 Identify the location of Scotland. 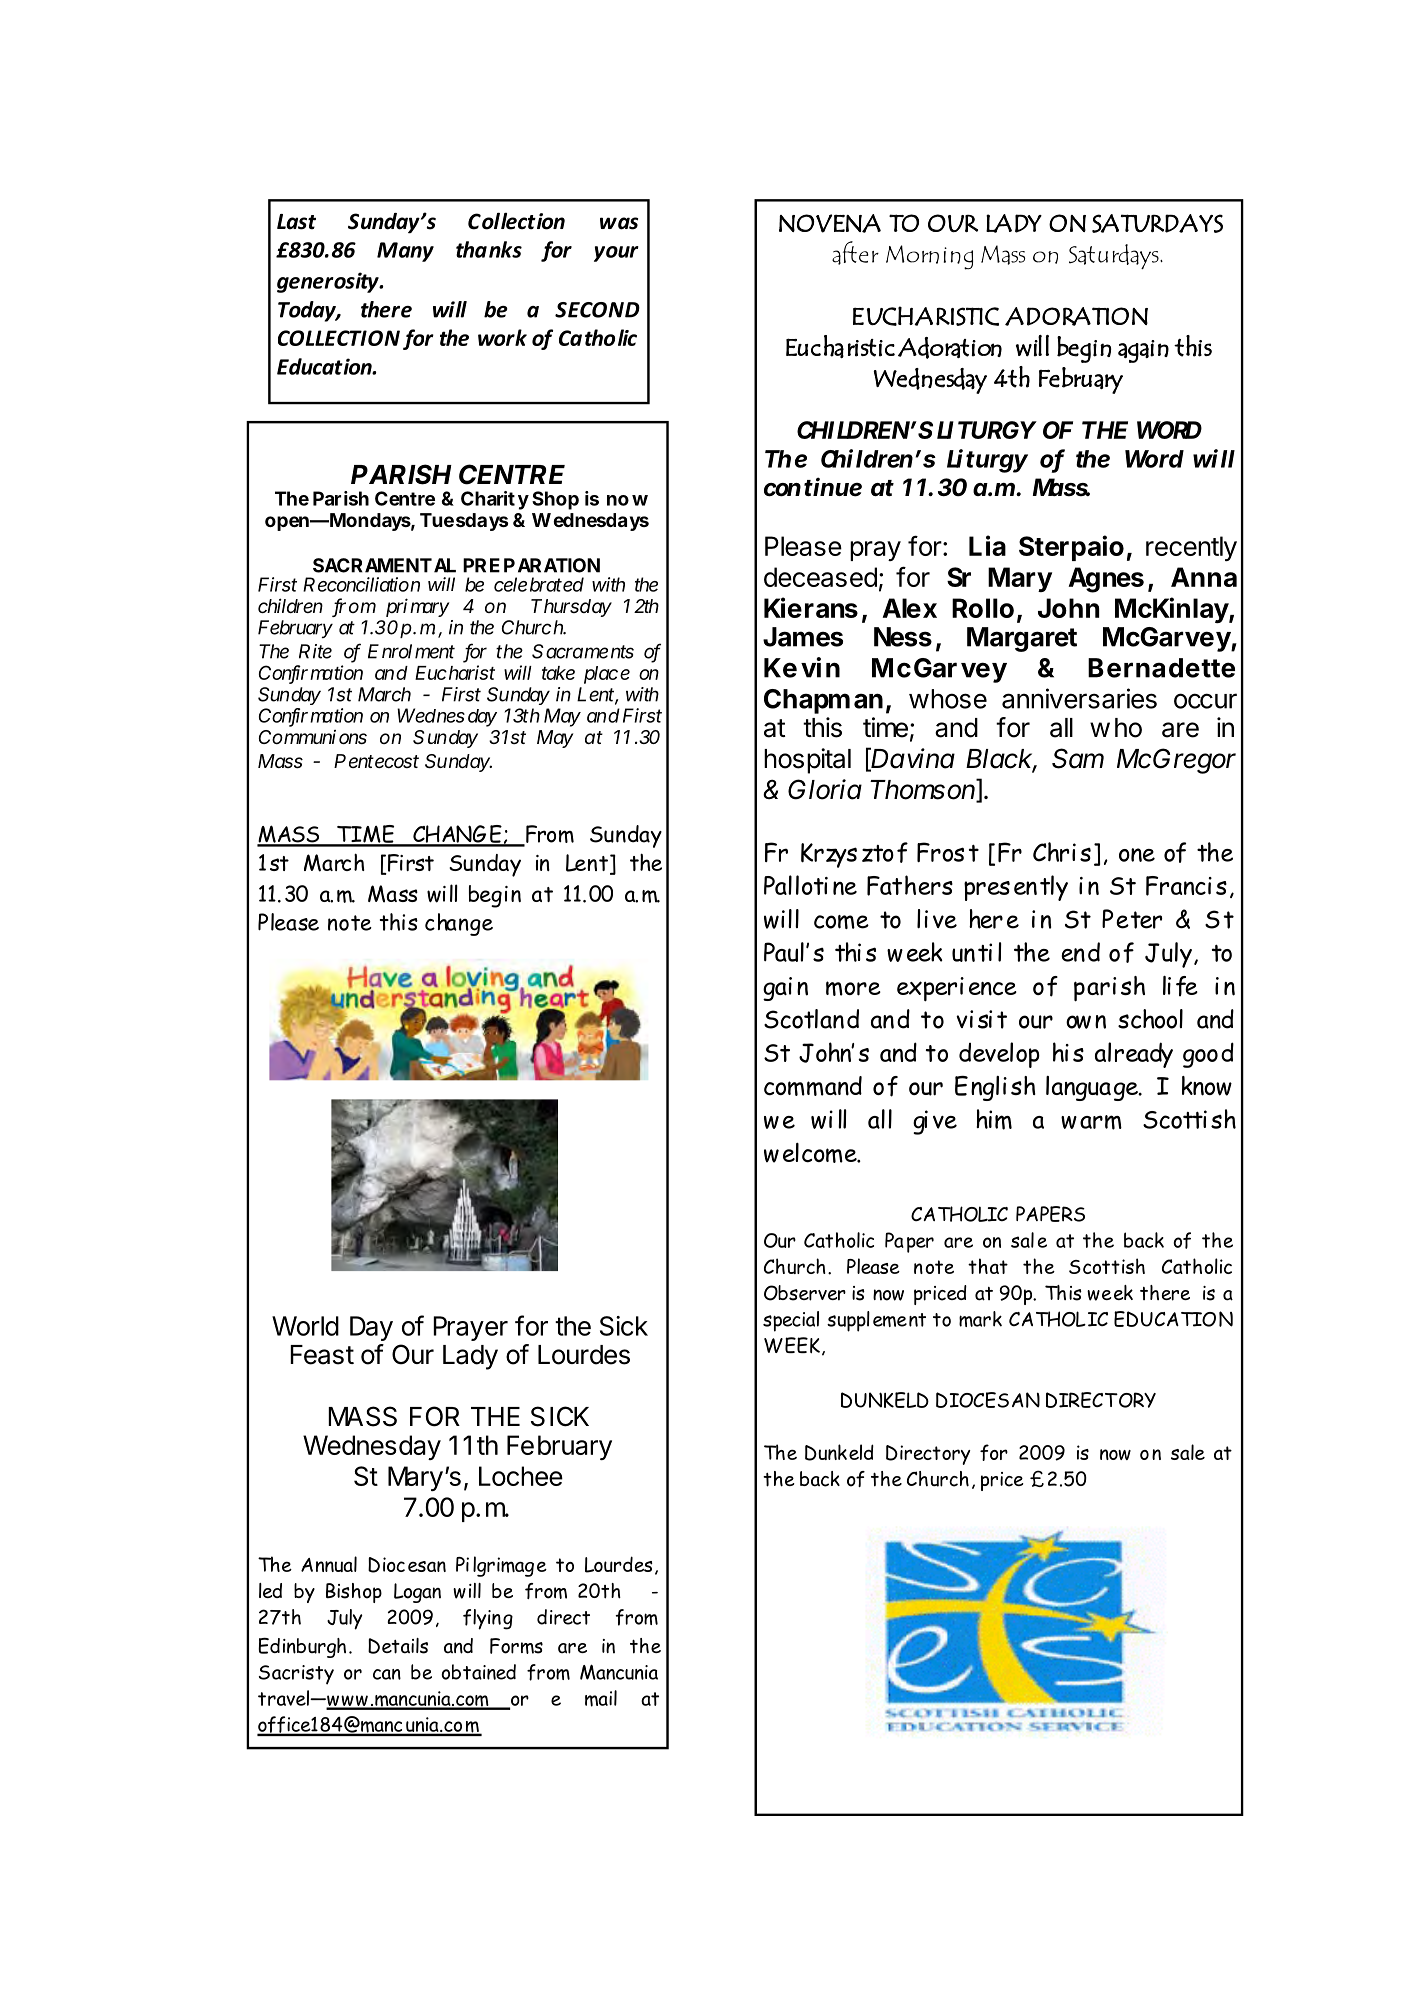
(811, 1019).
